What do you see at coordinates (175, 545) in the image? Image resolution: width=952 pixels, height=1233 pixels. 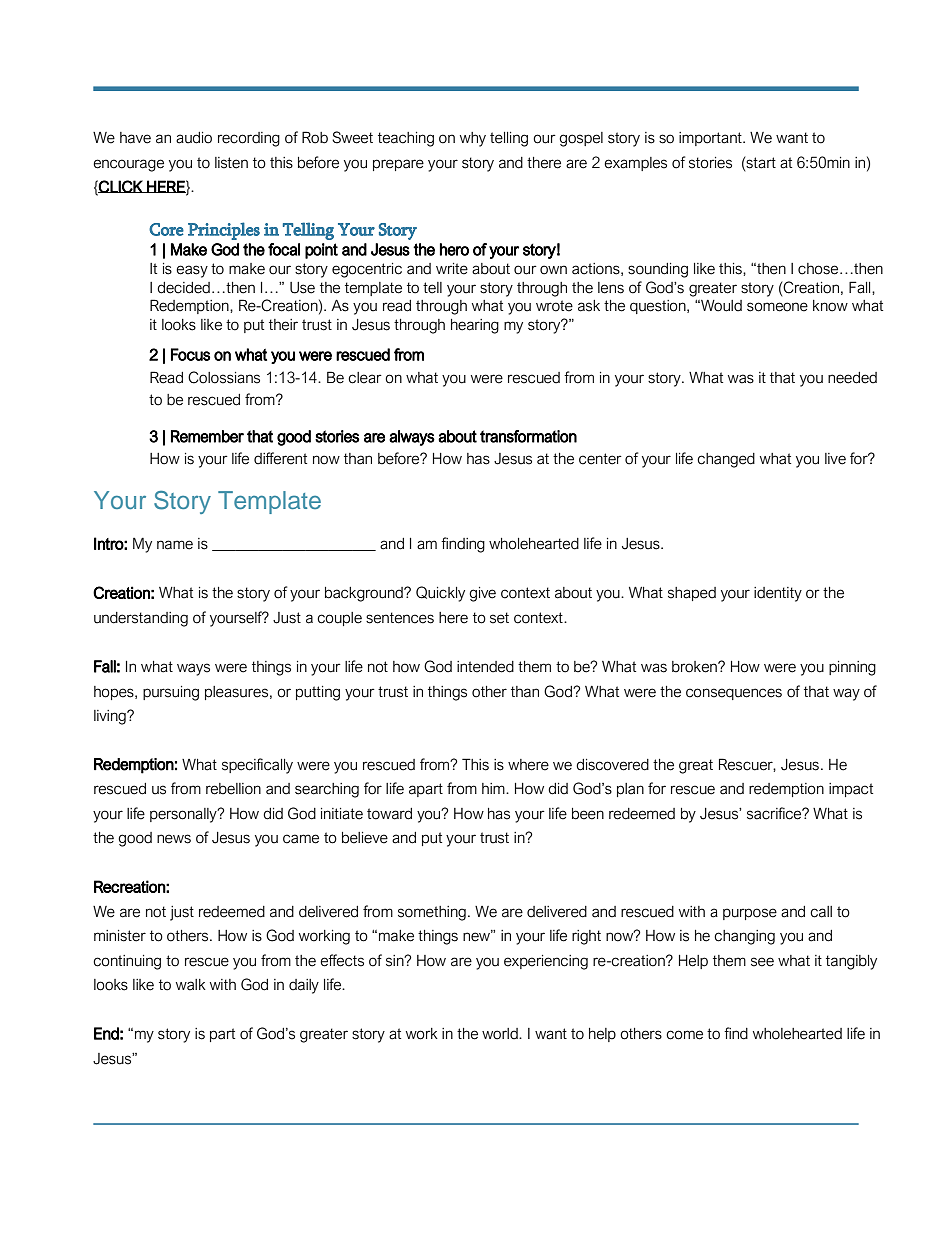 I see `name` at bounding box center [175, 545].
